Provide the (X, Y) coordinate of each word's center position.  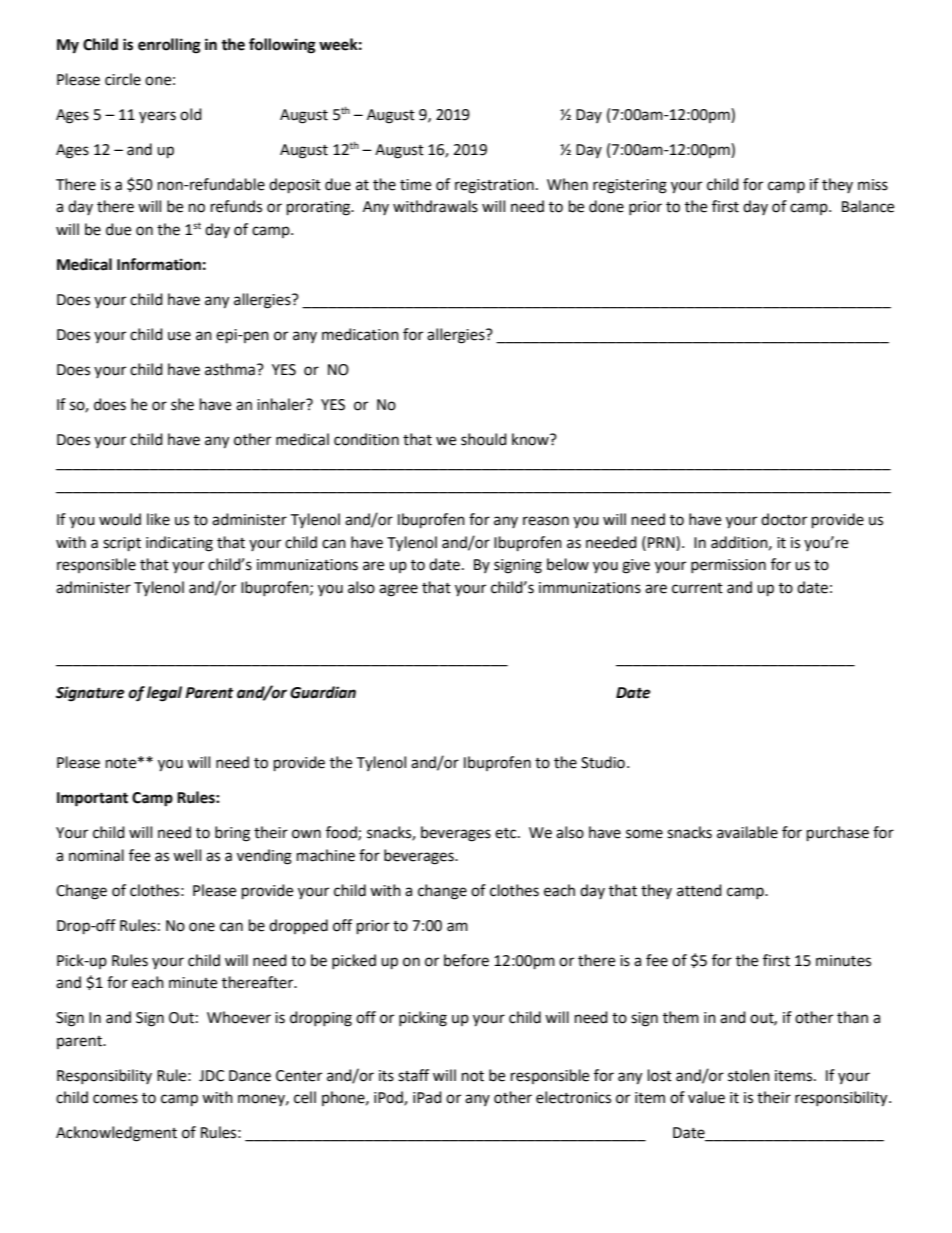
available (747, 832)
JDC (211, 1076)
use (179, 336)
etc (507, 833)
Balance (868, 206)
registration (494, 186)
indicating (179, 544)
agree (398, 590)
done (606, 206)
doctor (784, 519)
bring (232, 834)
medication (360, 334)
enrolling (169, 46)
